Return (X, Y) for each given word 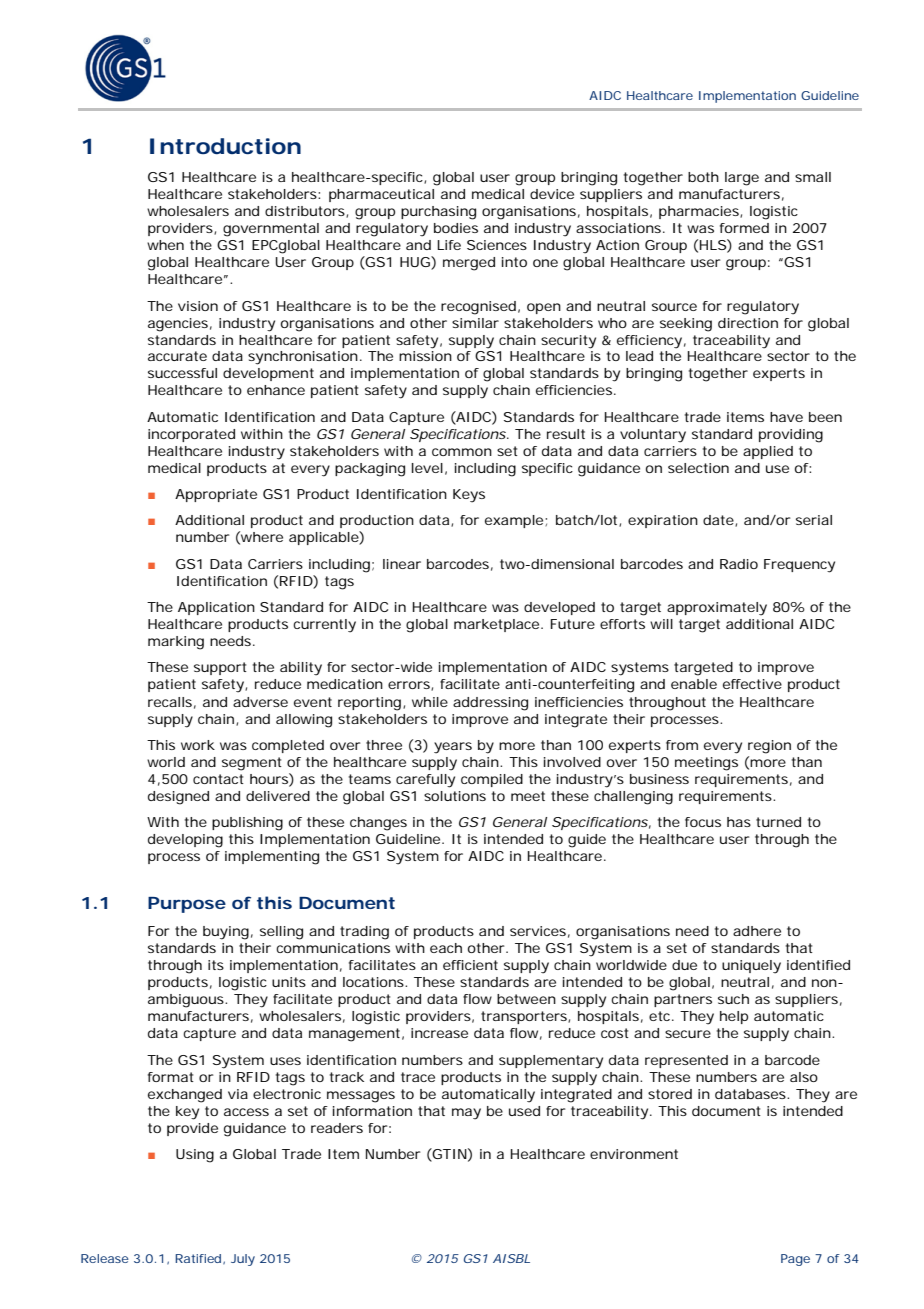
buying (226, 933)
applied (768, 452)
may (466, 1114)
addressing (490, 704)
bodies (456, 228)
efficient (470, 965)
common (462, 452)
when (165, 245)
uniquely (751, 967)
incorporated (191, 435)
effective (752, 684)
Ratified (198, 1258)
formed (744, 228)
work (198, 745)
